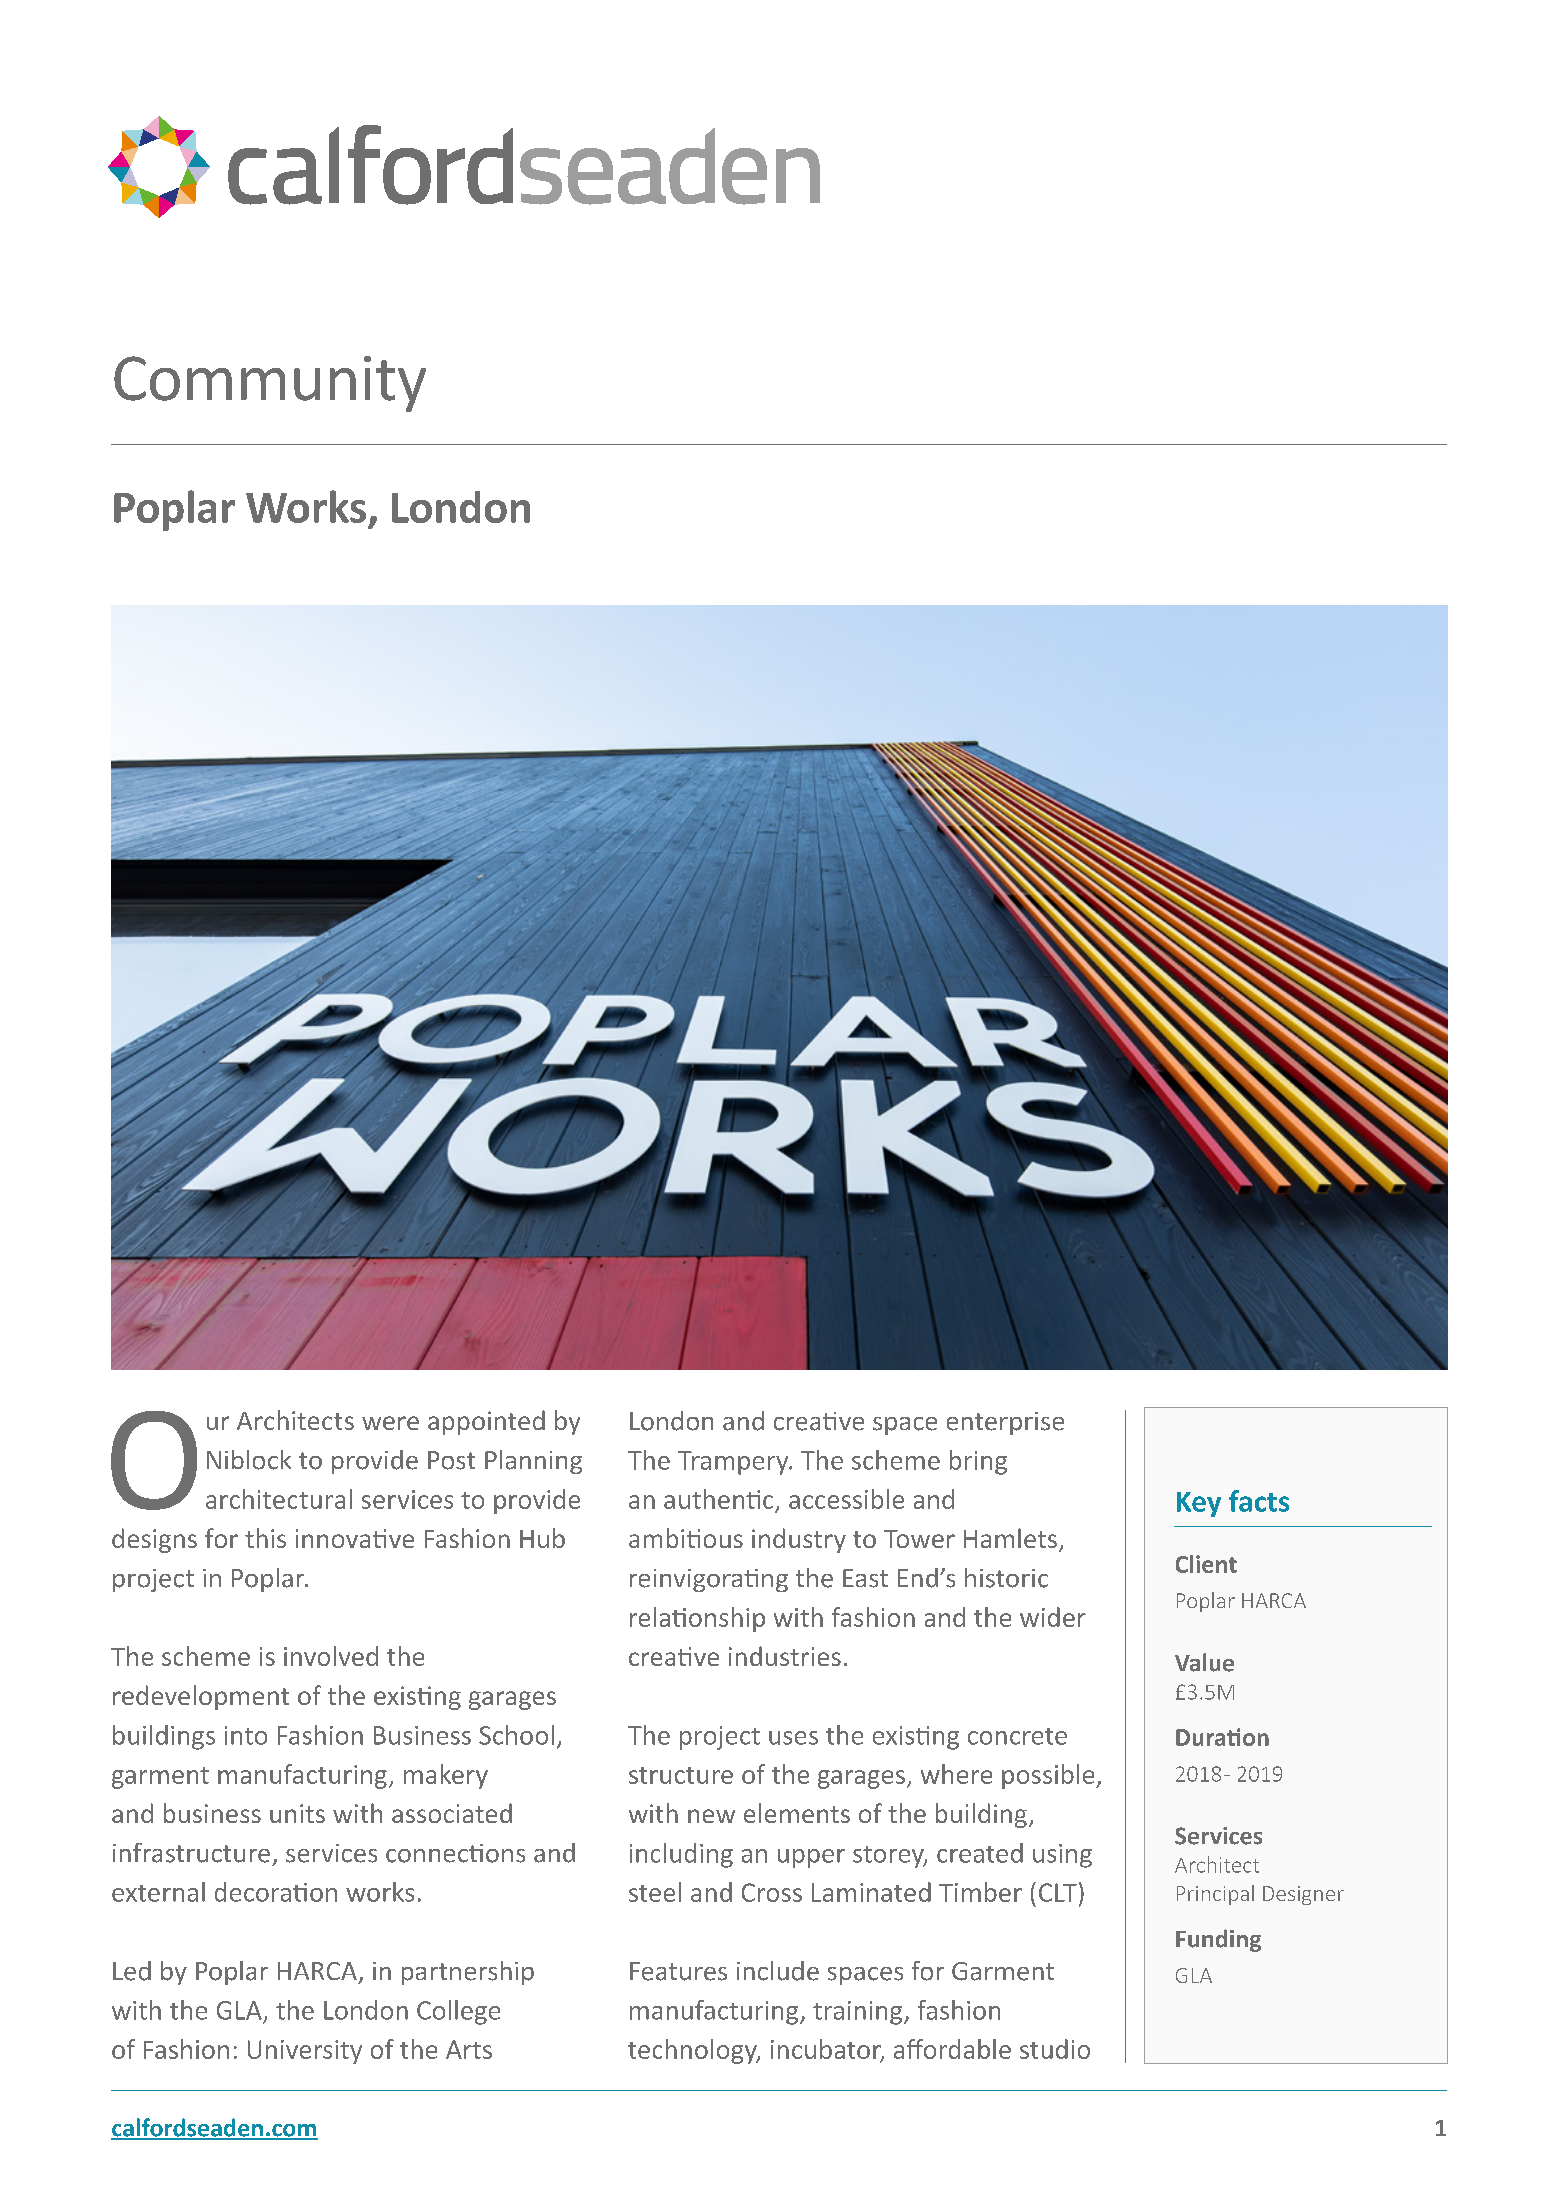 Image resolution: width=1559 pixels, height=2205 pixels. I want to click on appointed, so click(486, 1422).
